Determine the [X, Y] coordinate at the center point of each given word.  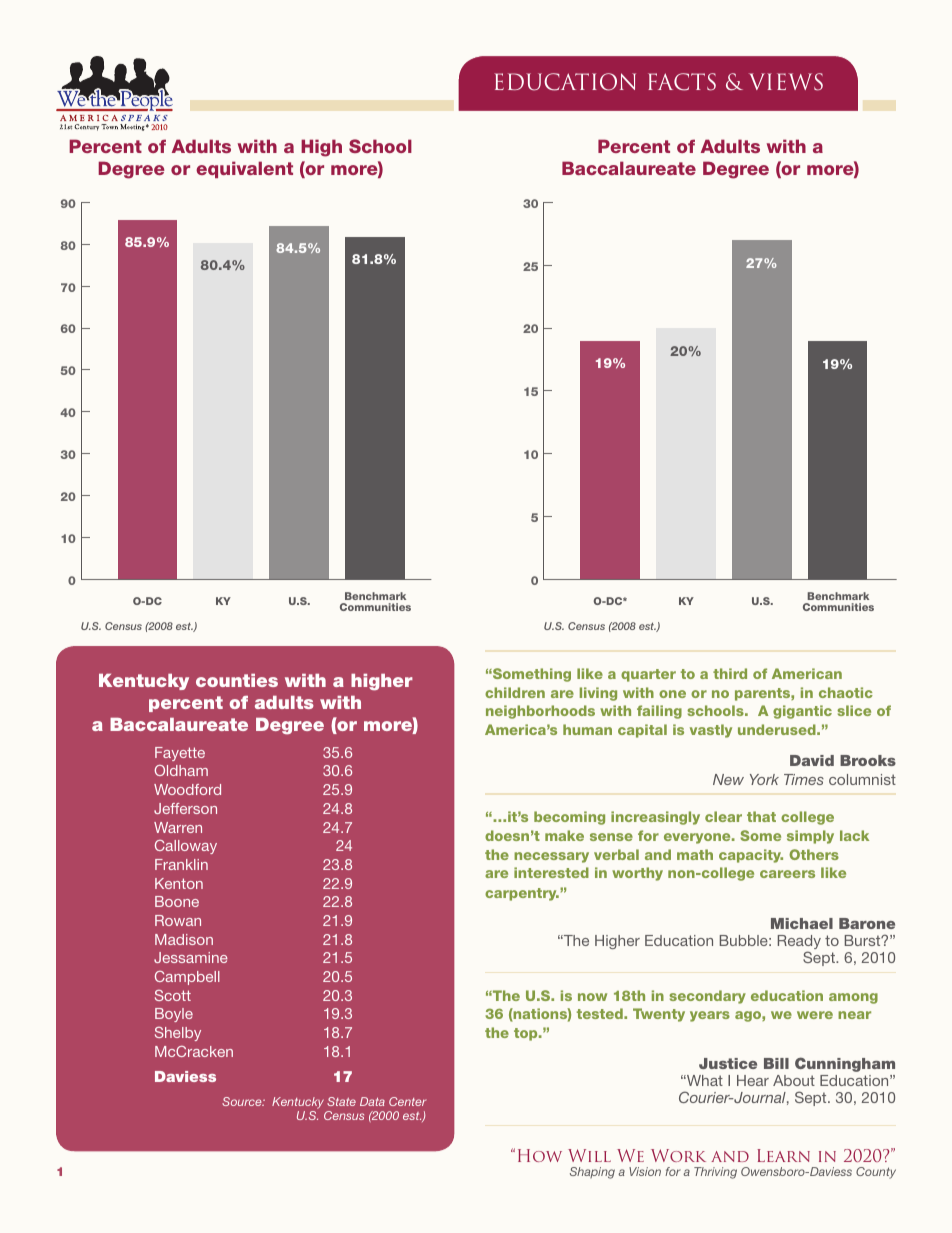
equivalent [244, 169]
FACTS [682, 82]
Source [243, 1101]
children [515, 692]
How [540, 1155]
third [730, 673]
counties [237, 680]
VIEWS [786, 82]
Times [804, 779]
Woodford [187, 789]
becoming [569, 818]
